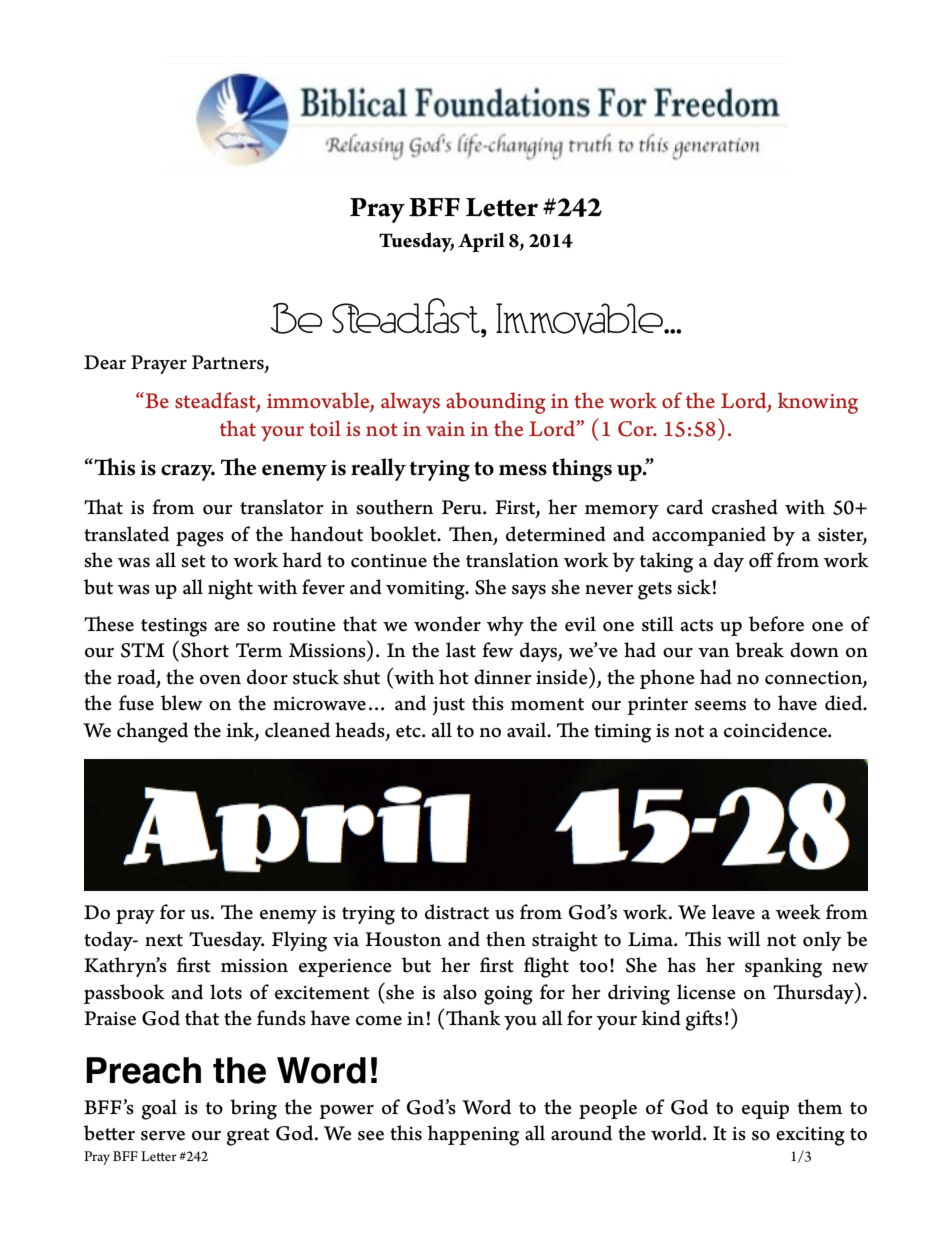 Image resolution: width=952 pixels, height=1233 pixels. Describe the element at coordinates (299, 941) in the screenshot. I see `Flying` at that location.
